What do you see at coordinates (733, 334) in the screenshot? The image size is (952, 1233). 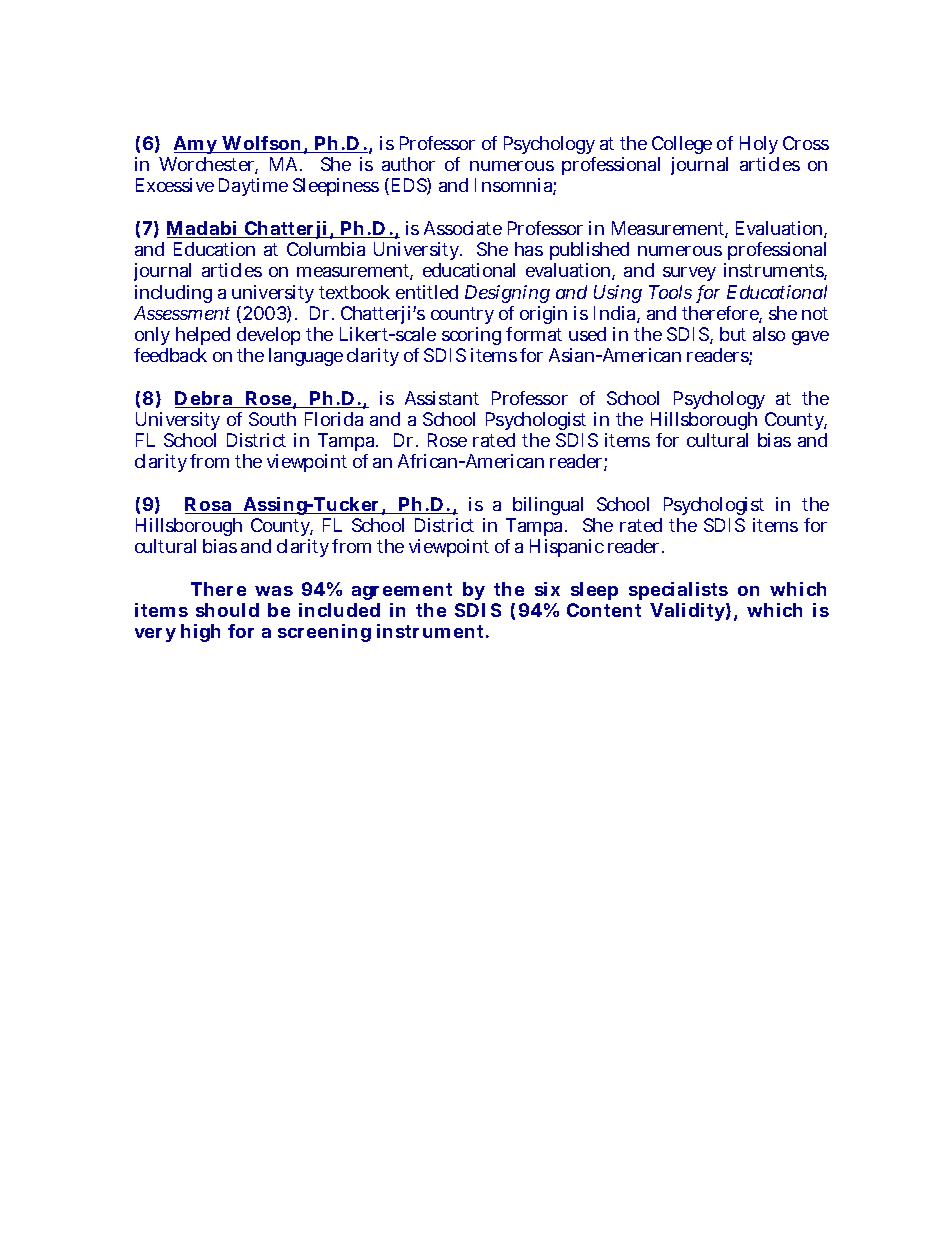 I see `but` at bounding box center [733, 334].
